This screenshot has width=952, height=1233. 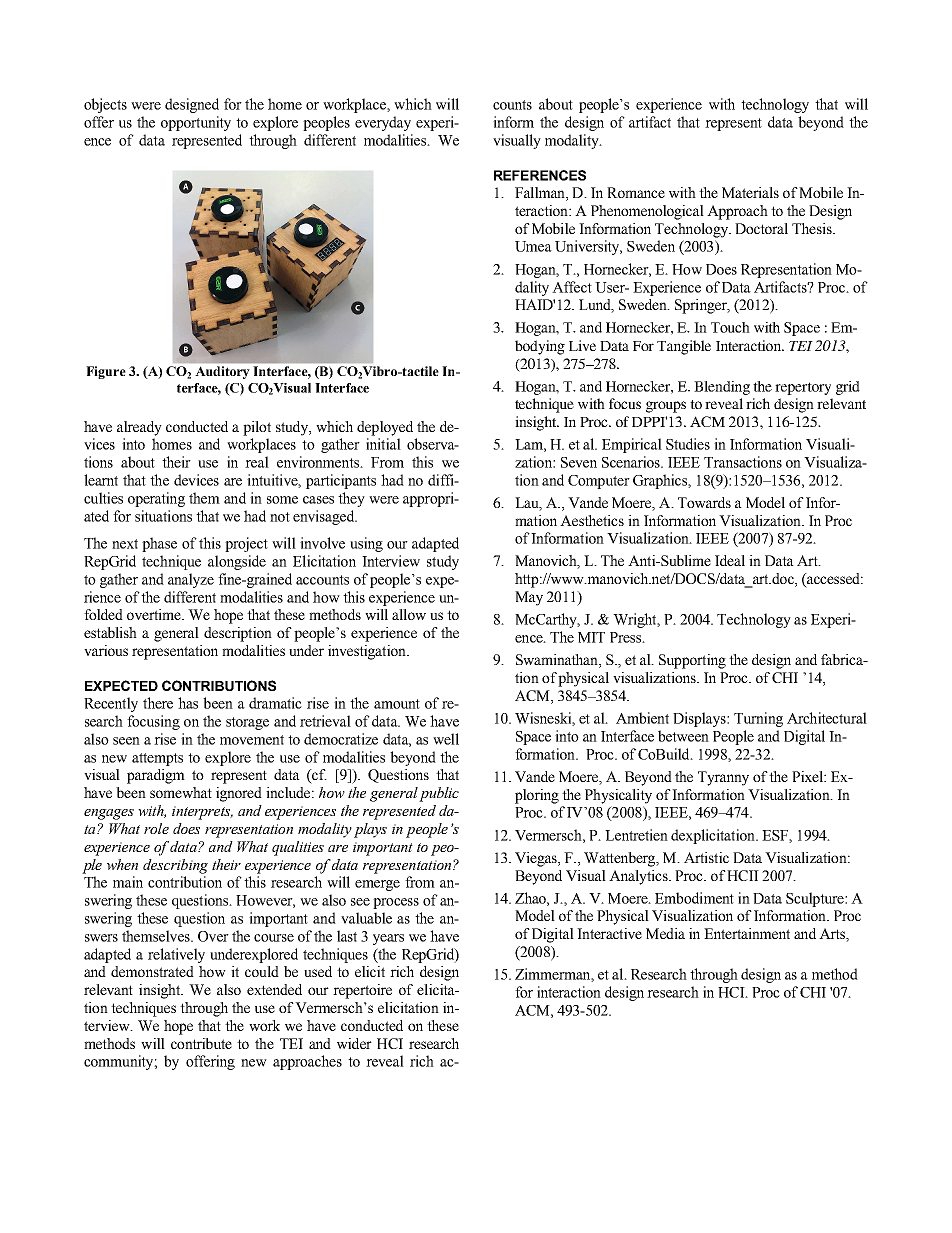 I want to click on repertoire, so click(x=362, y=991).
